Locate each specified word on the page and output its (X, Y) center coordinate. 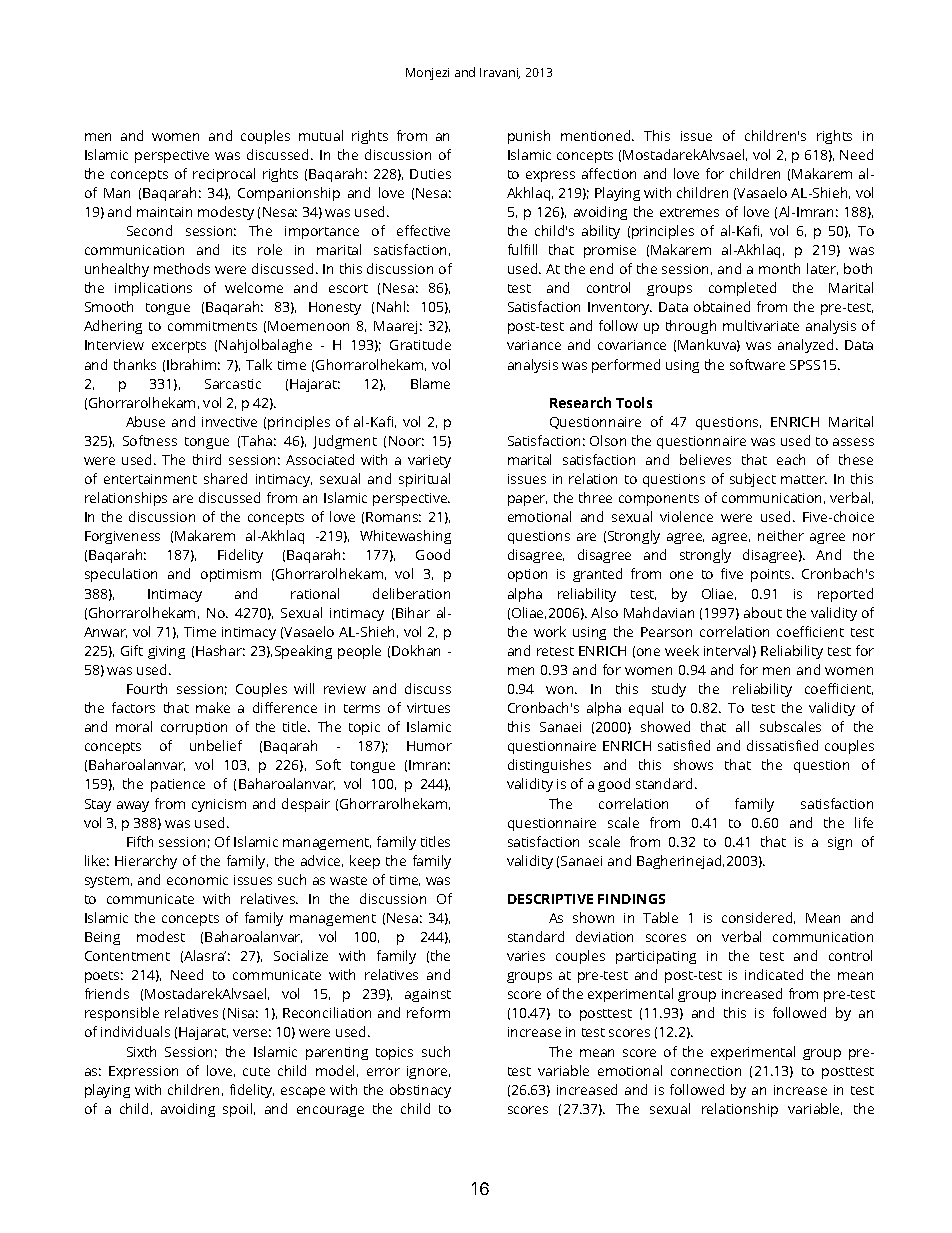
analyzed (805, 346)
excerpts (179, 347)
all (742, 726)
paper (527, 500)
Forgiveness (122, 537)
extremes (689, 212)
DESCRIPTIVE (550, 899)
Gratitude (420, 344)
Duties (430, 174)
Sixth (141, 1051)
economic (197, 880)
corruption (194, 728)
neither (781, 535)
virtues (428, 708)
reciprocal (224, 175)
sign (840, 843)
